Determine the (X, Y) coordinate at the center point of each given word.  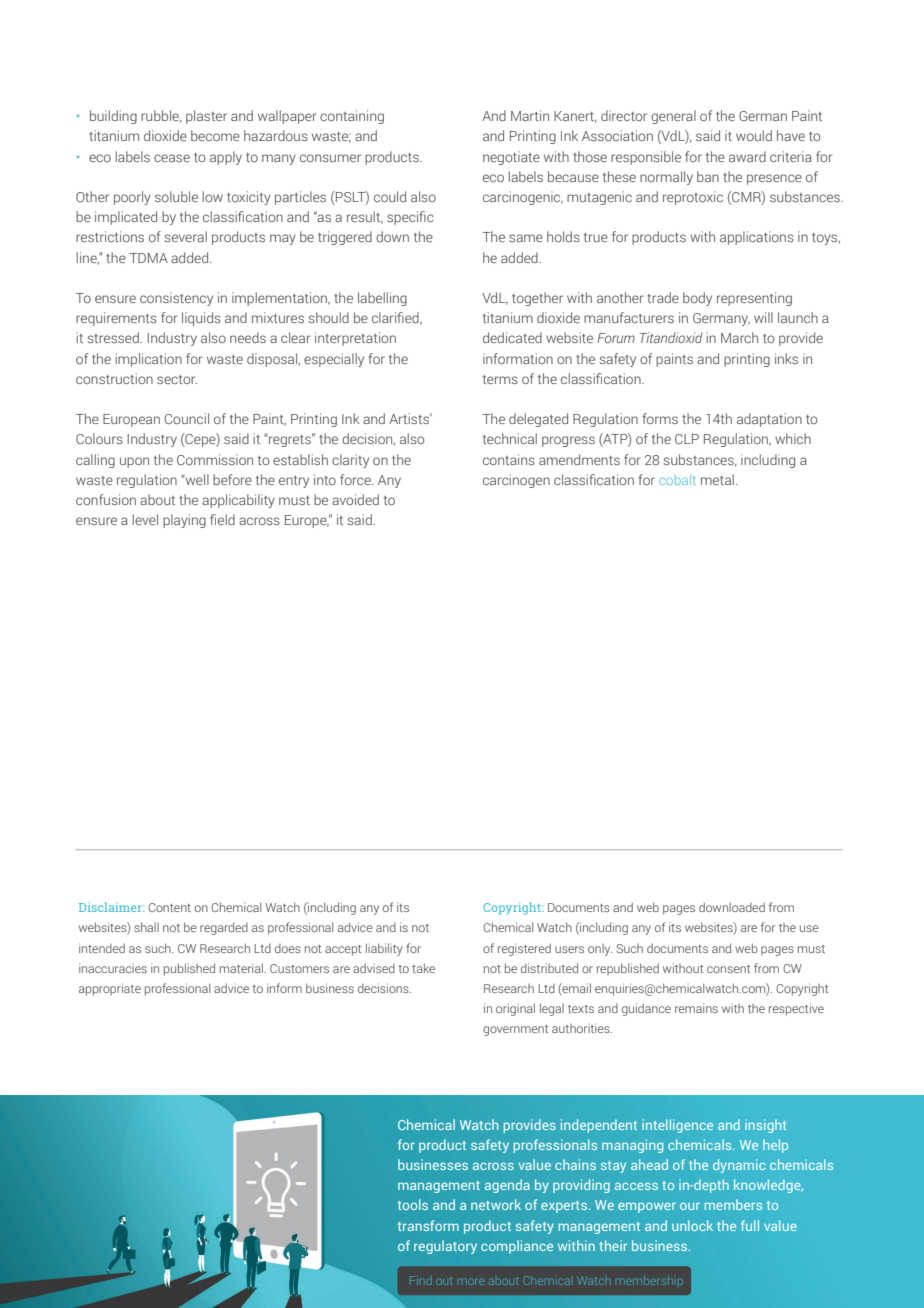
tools (413, 1204)
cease (172, 158)
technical (510, 438)
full (750, 1225)
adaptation (769, 420)
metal (717, 479)
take (423, 968)
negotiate (511, 158)
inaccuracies (113, 968)
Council (187, 418)
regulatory (445, 1247)
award (747, 156)
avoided (355, 499)
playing (184, 521)
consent (728, 969)
